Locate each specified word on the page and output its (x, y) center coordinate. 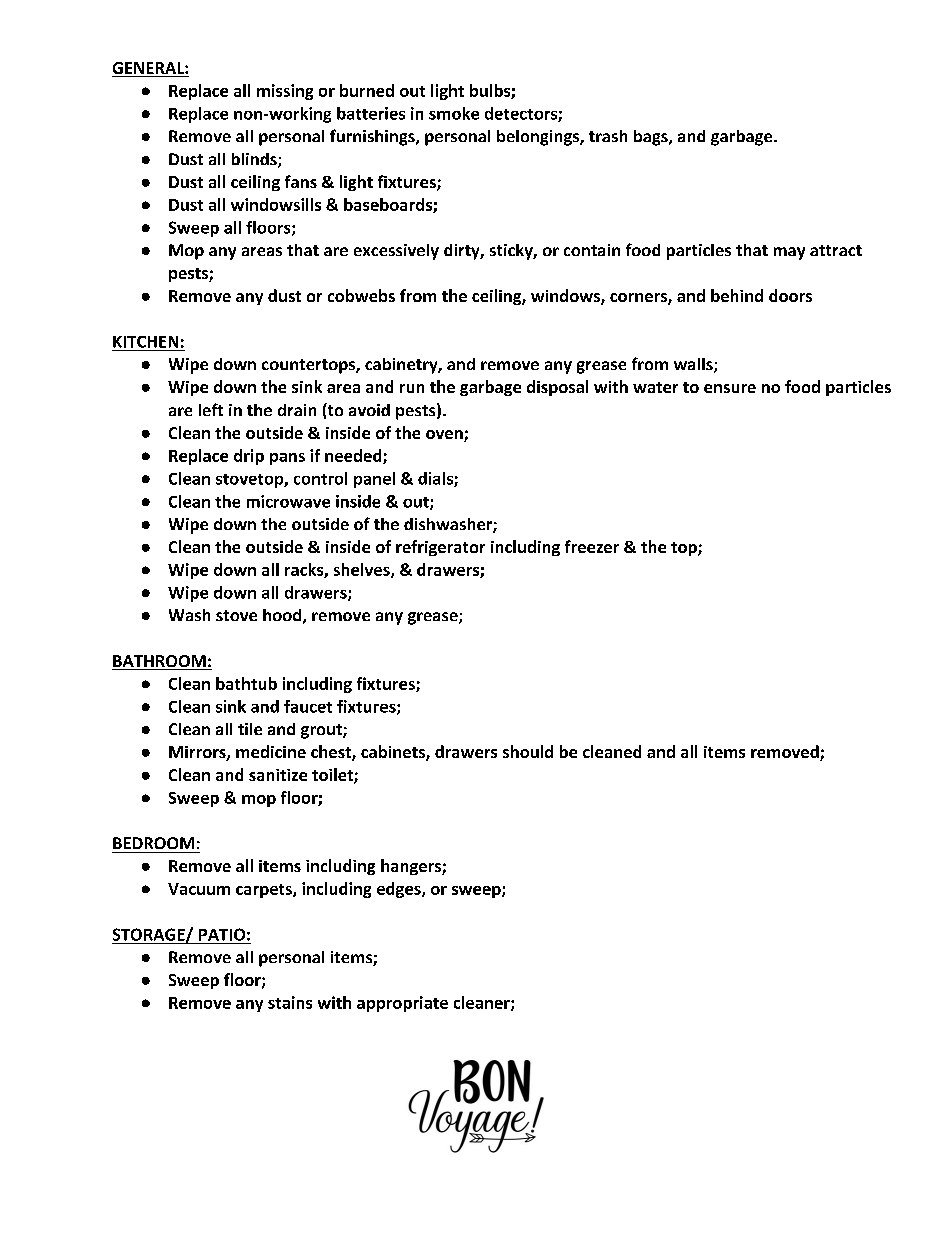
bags (652, 138)
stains (290, 1002)
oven (445, 436)
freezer (592, 546)
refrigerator (440, 548)
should (528, 751)
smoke (454, 113)
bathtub (246, 683)
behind (737, 295)
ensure (730, 388)
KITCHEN (145, 342)
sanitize (278, 775)
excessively (396, 252)
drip (249, 457)
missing (285, 92)
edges (400, 890)
